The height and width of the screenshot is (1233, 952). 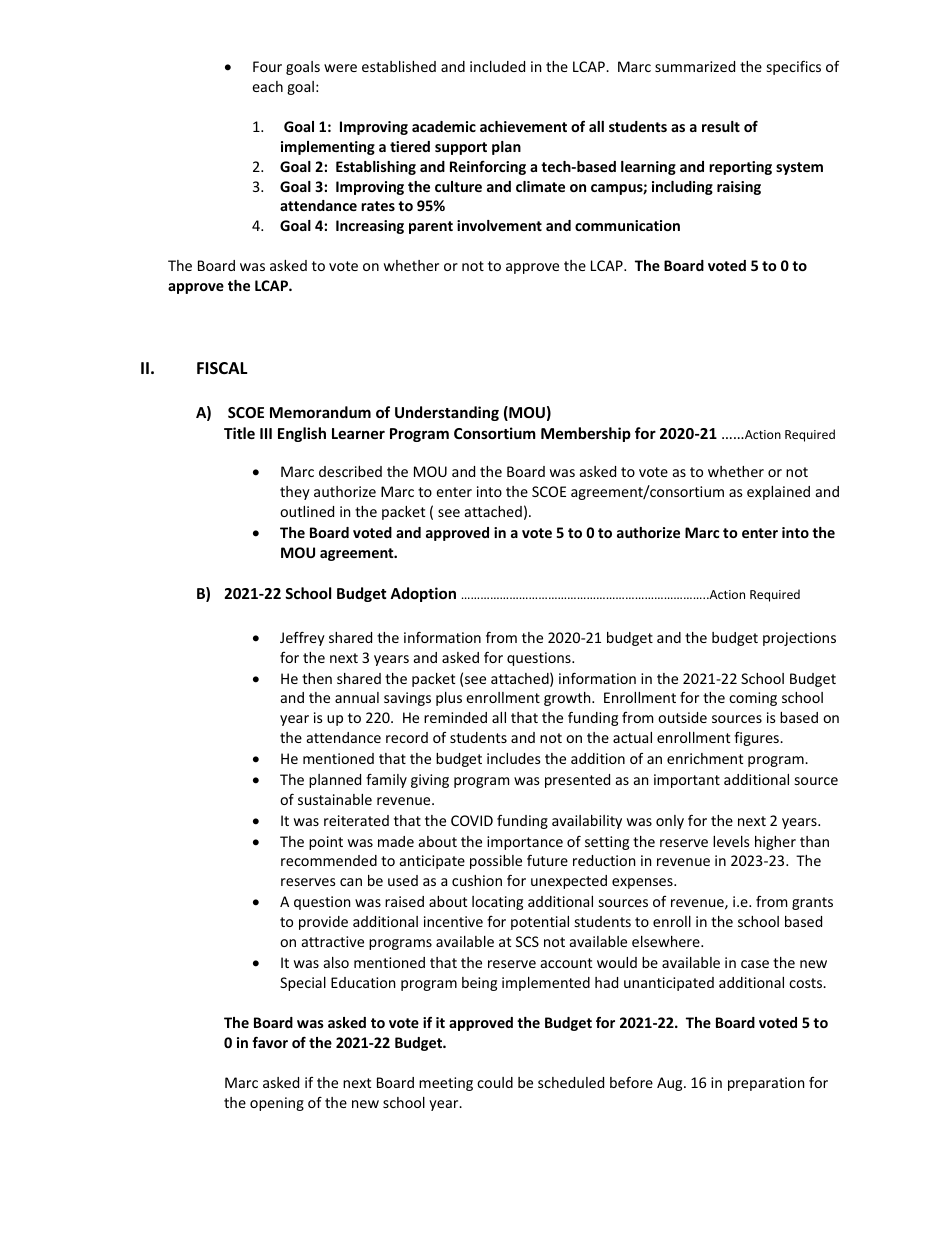 What do you see at coordinates (525, 843) in the screenshot?
I see `importance` at bounding box center [525, 843].
